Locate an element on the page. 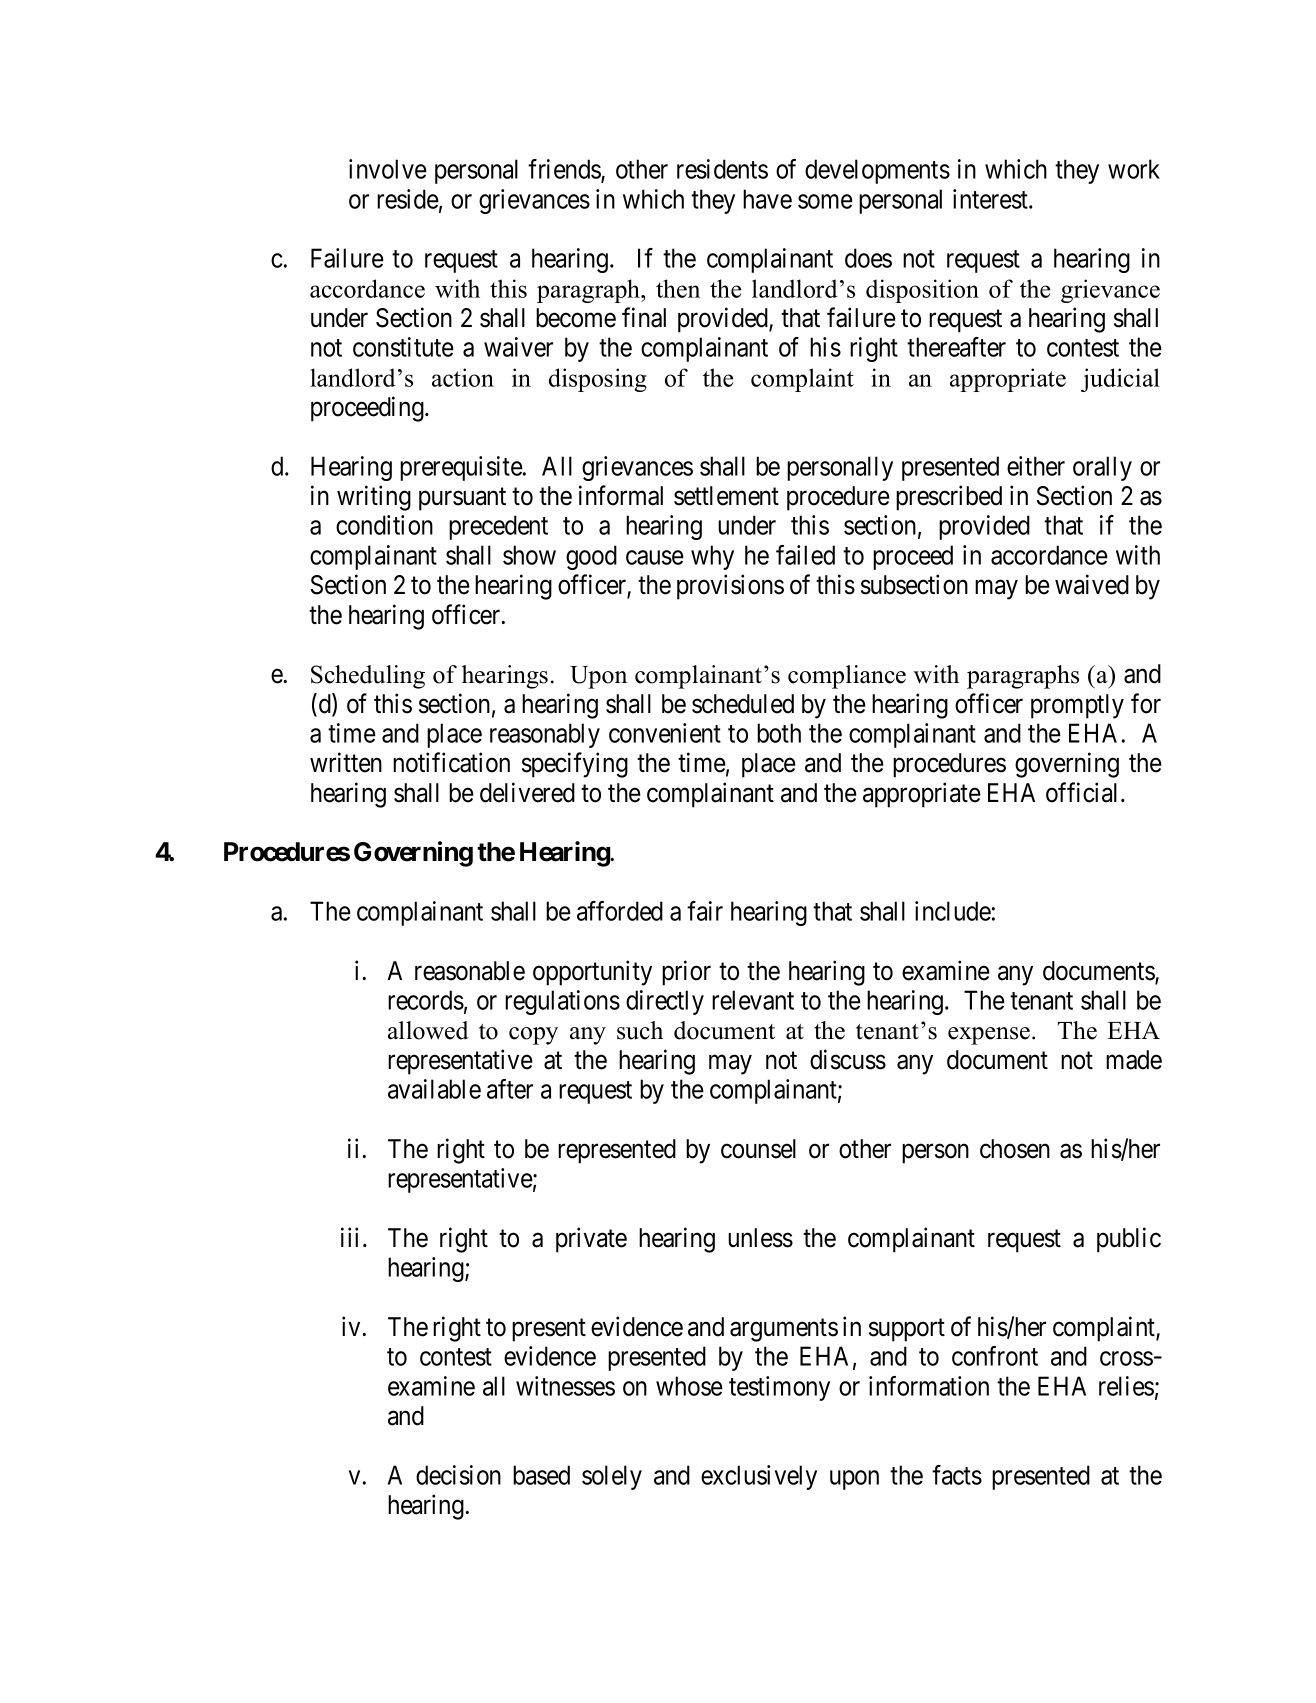  provisions is located at coordinates (730, 587).
